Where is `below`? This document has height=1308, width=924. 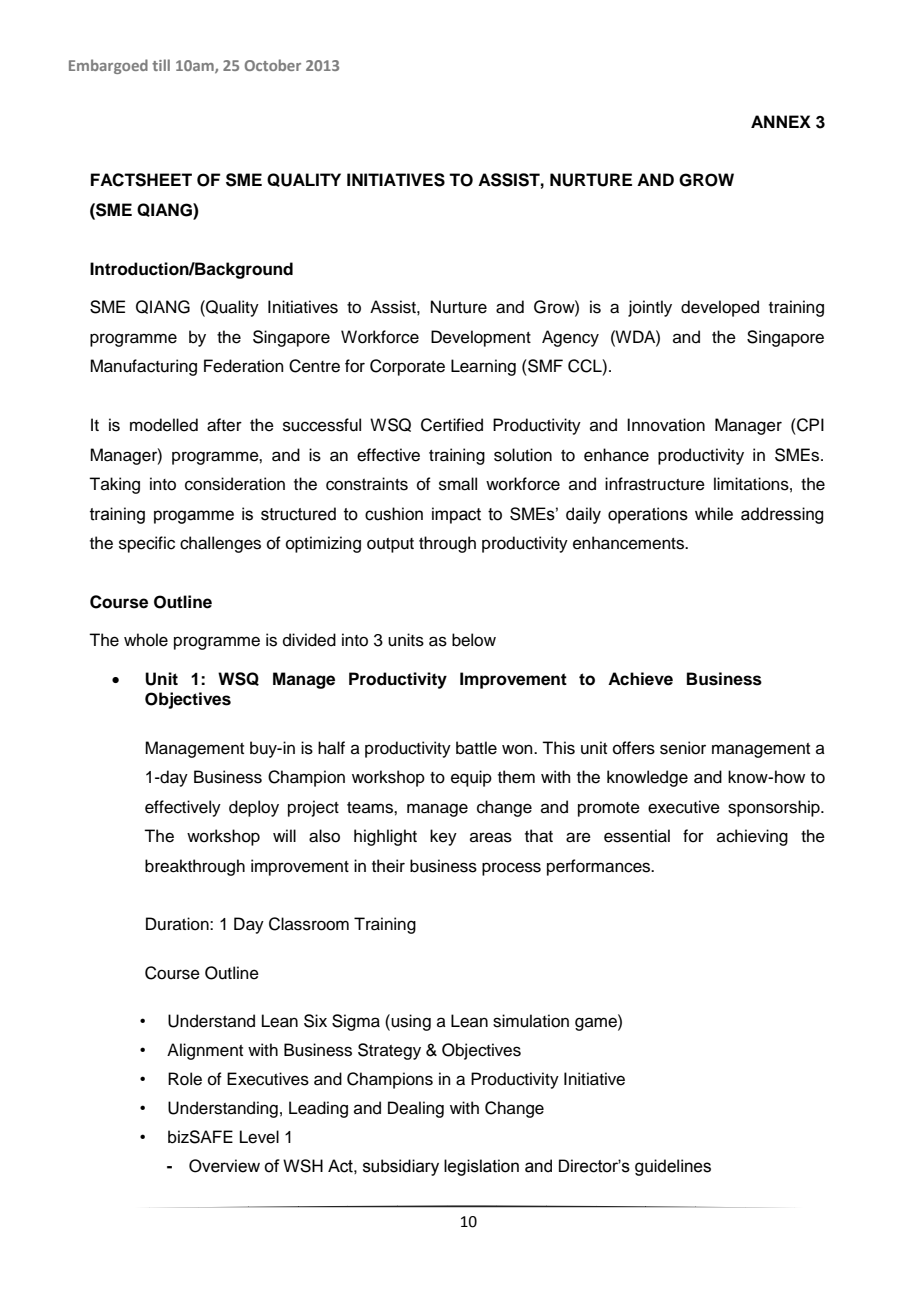
below is located at coordinates (474, 640).
